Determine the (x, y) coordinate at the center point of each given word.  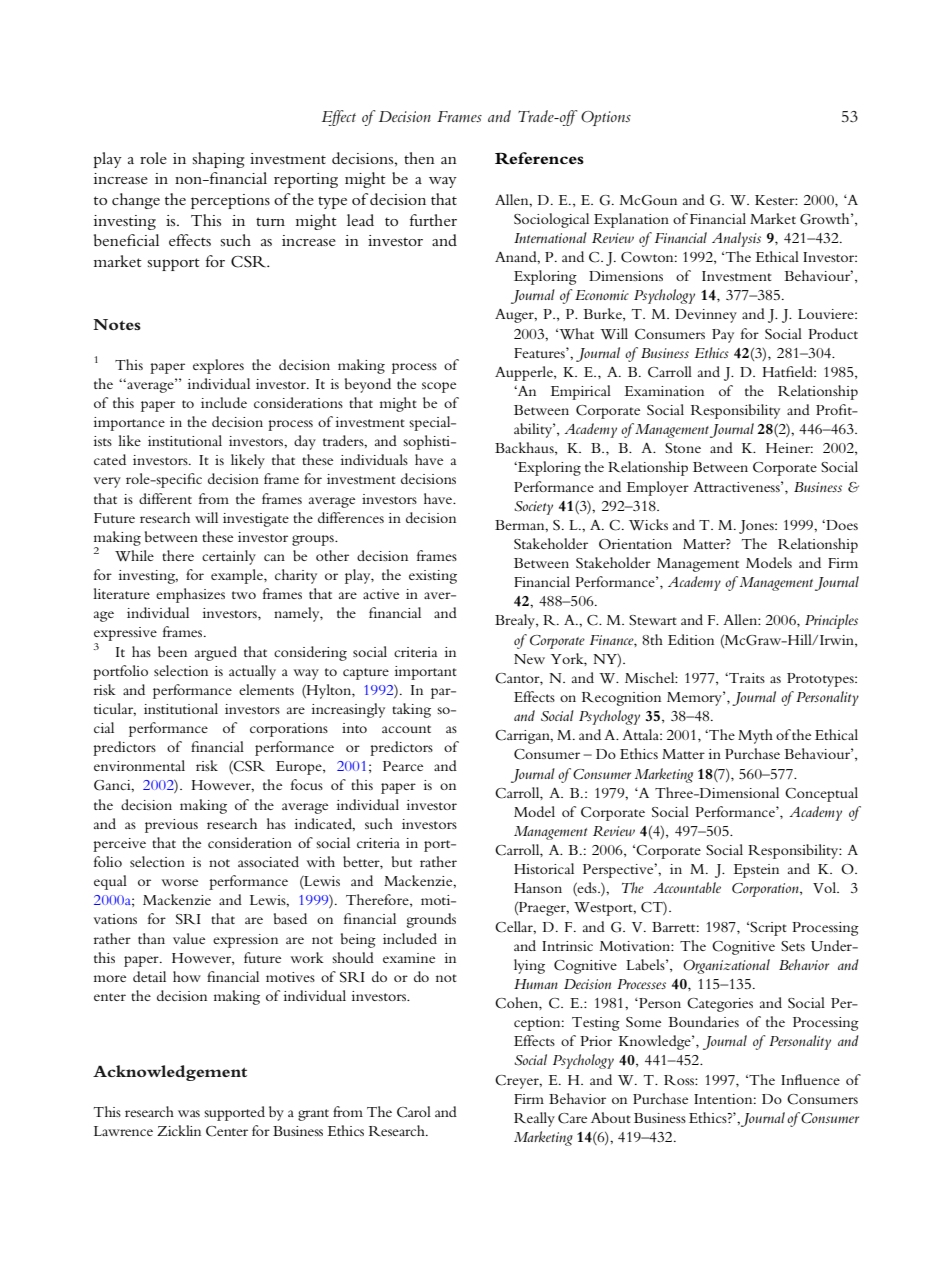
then (419, 158)
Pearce (403, 766)
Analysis (736, 239)
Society (533, 508)
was (189, 1113)
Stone (683, 448)
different (165, 498)
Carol (414, 1112)
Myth (755, 736)
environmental (139, 765)
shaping (219, 160)
